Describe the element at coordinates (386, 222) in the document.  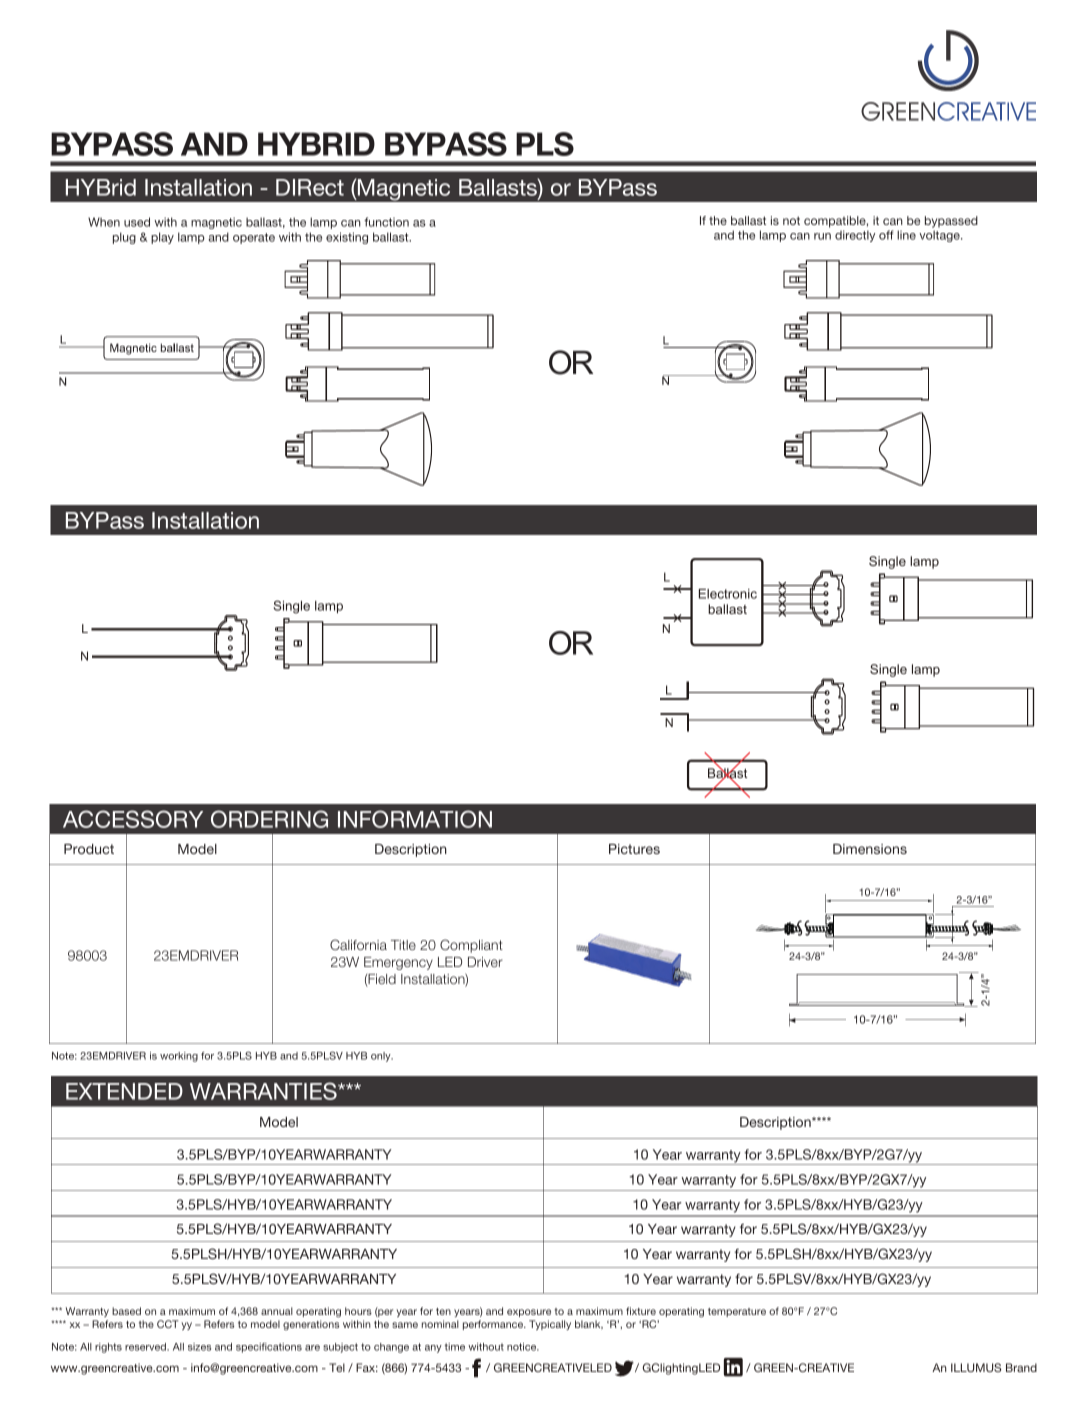
I see `function` at that location.
